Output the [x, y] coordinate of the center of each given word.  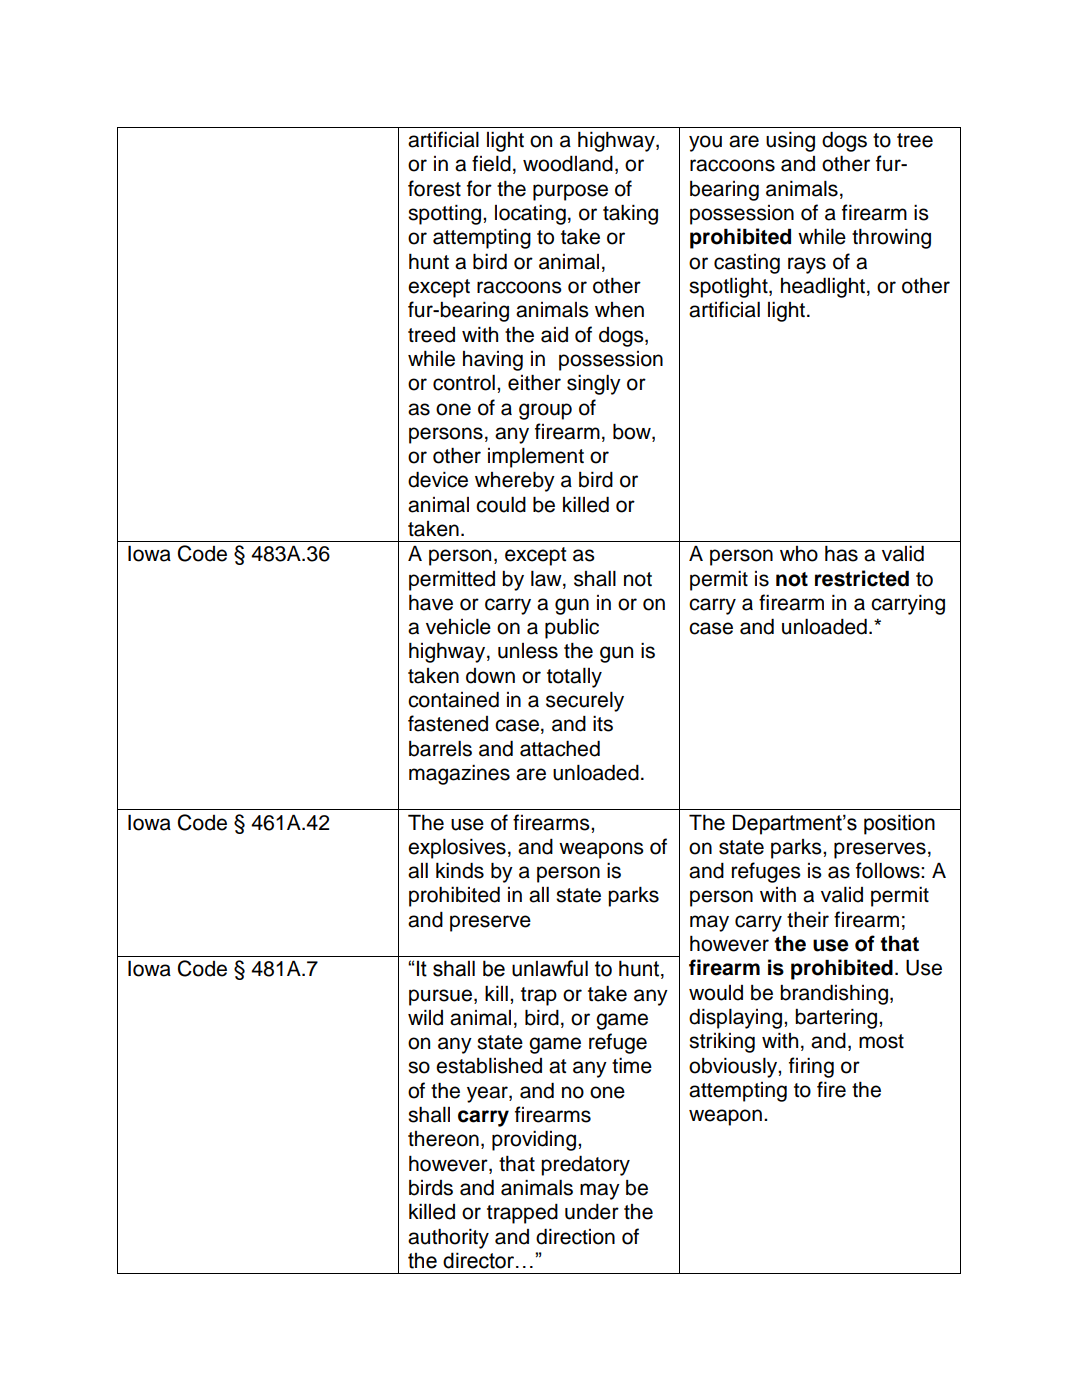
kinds [460, 870]
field [491, 163]
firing [811, 1067]
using [790, 142]
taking [630, 215]
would [716, 993]
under [592, 1212]
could [501, 505]
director [480, 1260]
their [808, 919]
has [841, 554]
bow [633, 432]
